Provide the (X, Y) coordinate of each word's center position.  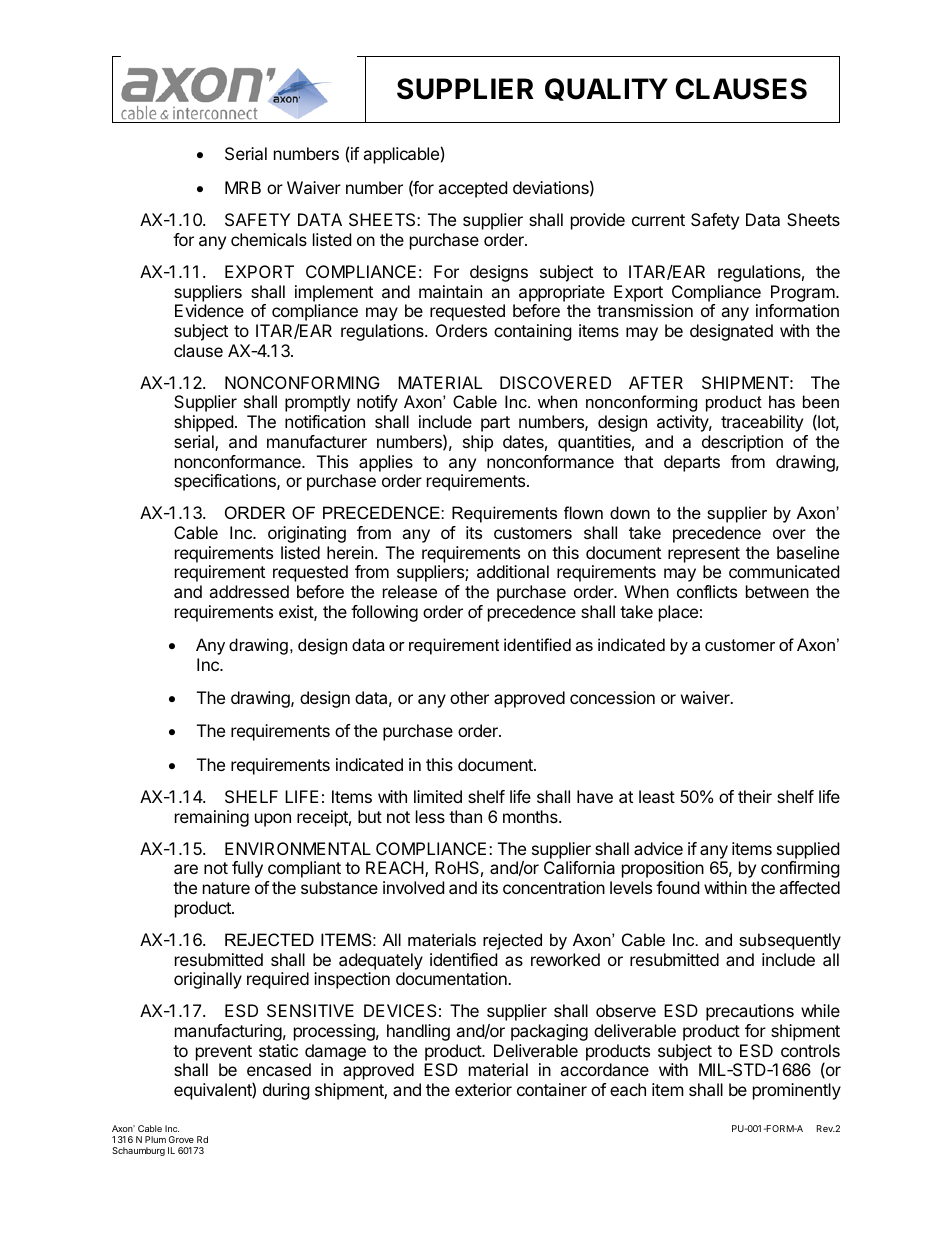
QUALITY (606, 89)
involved (413, 887)
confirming (800, 869)
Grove (181, 1139)
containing (533, 332)
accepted (472, 189)
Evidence (209, 310)
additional (513, 571)
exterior (483, 1089)
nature (226, 888)
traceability (762, 423)
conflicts (707, 591)
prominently (797, 1091)
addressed (249, 591)
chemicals (269, 239)
